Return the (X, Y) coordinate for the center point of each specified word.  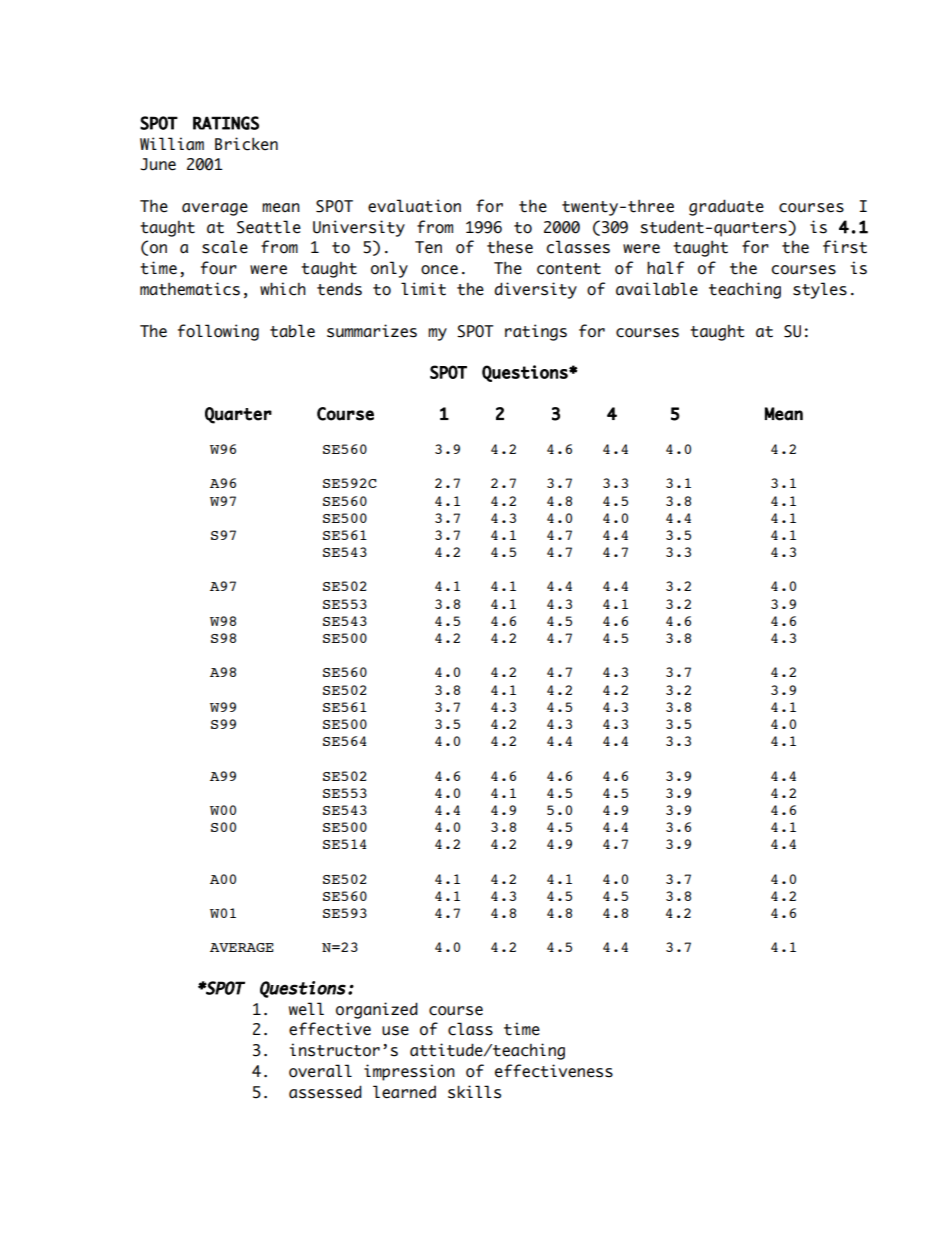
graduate (726, 207)
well (306, 1009)
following (218, 332)
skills (474, 1092)
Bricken (246, 144)
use (395, 1031)
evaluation (414, 206)
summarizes (372, 331)
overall (320, 1071)
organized (377, 1010)
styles (820, 290)
